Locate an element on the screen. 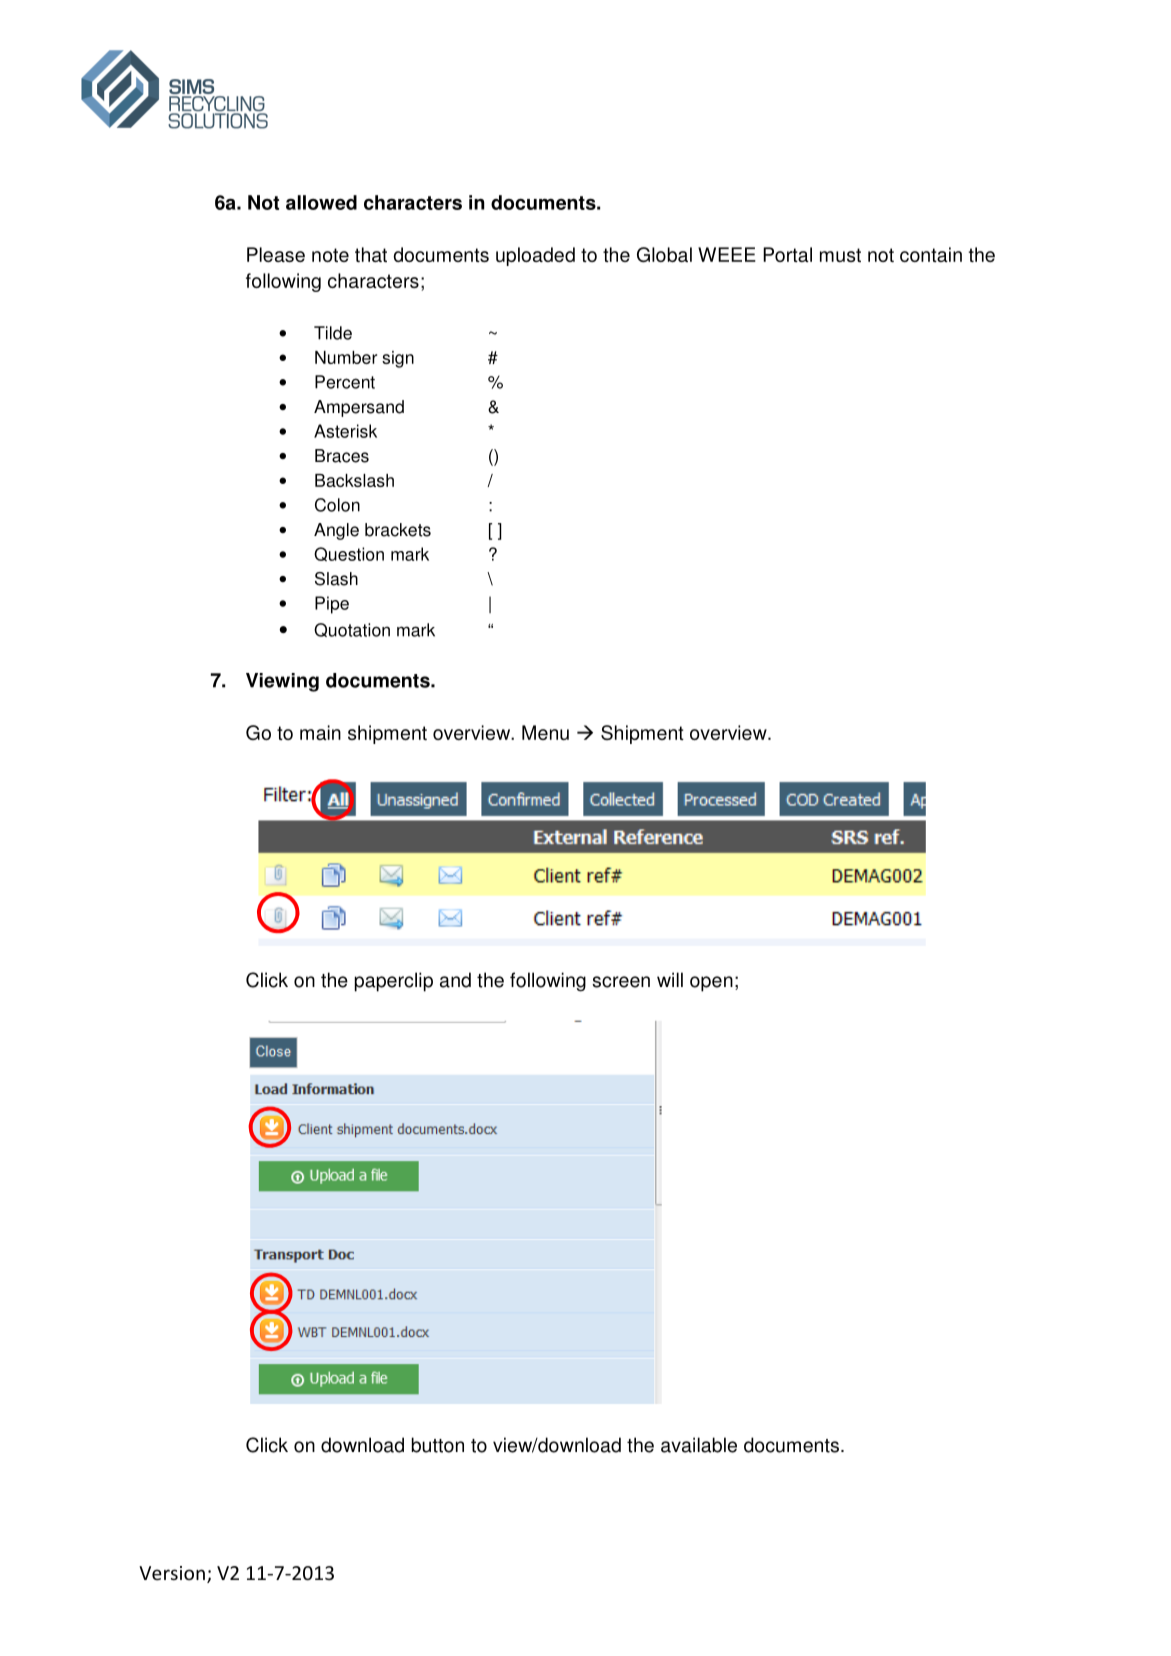  Portal is located at coordinates (787, 254).
